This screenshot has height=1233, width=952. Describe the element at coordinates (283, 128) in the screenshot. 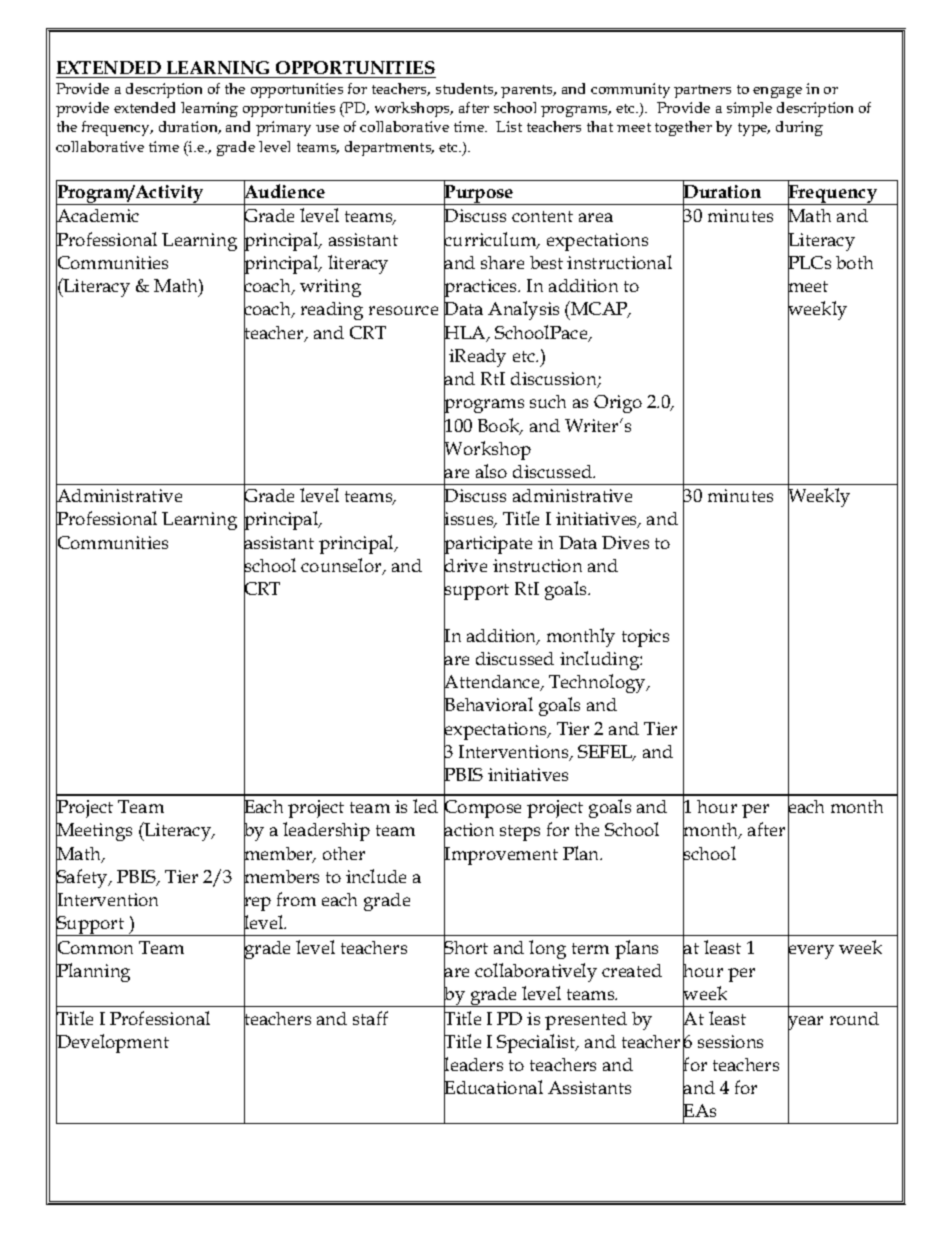

I see `primary` at that location.
